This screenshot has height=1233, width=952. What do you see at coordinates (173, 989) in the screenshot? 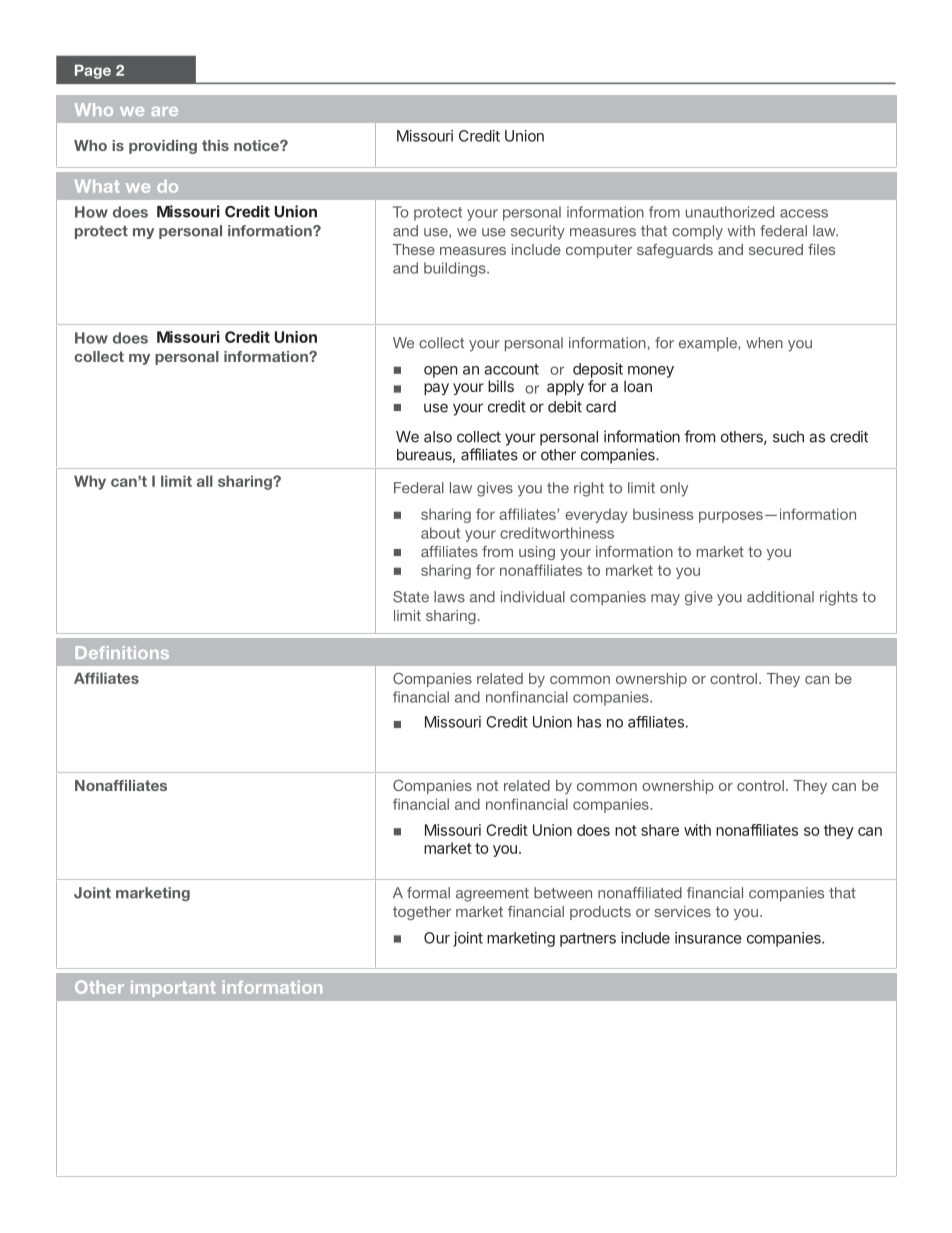
I see `important` at bounding box center [173, 989].
